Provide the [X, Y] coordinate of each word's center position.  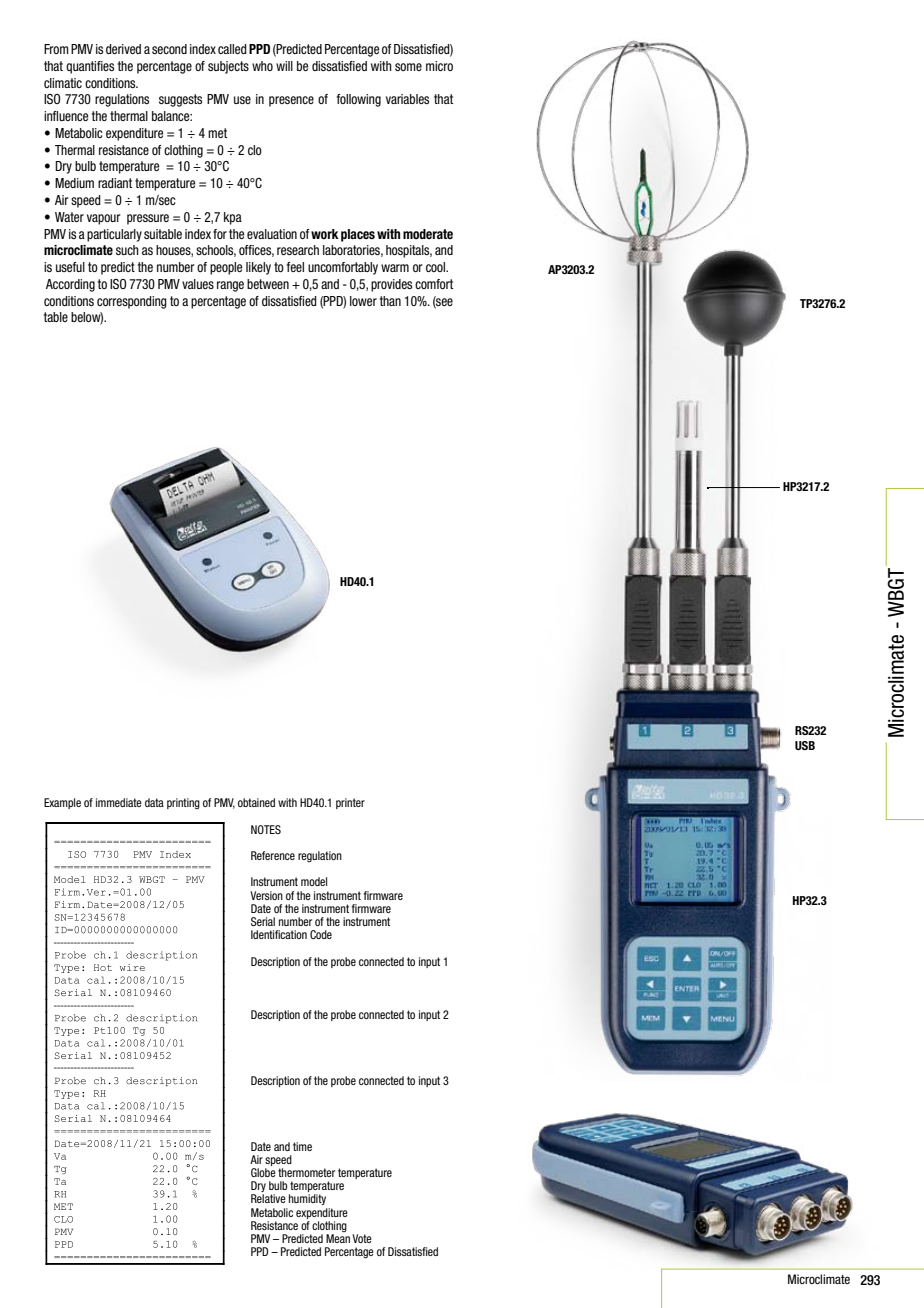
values [198, 284]
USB [805, 745]
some [408, 67]
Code [321, 934]
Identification [279, 934]
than [390, 301]
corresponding [132, 302]
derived [123, 49]
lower [363, 301]
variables [407, 99]
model [314, 881]
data [154, 802]
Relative [268, 1198]
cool [436, 267]
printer [350, 803]
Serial [263, 921]
